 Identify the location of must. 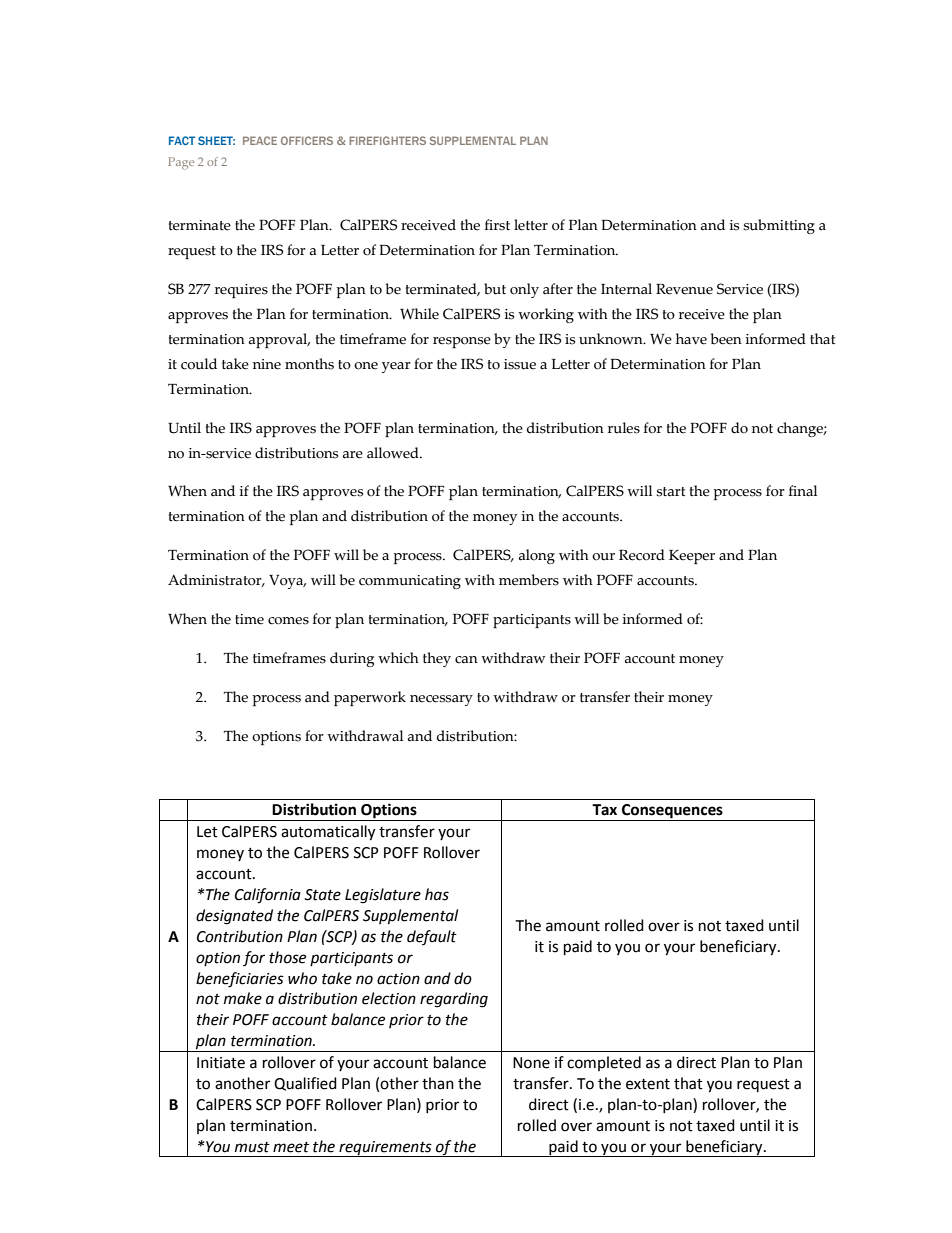
(252, 1147).
